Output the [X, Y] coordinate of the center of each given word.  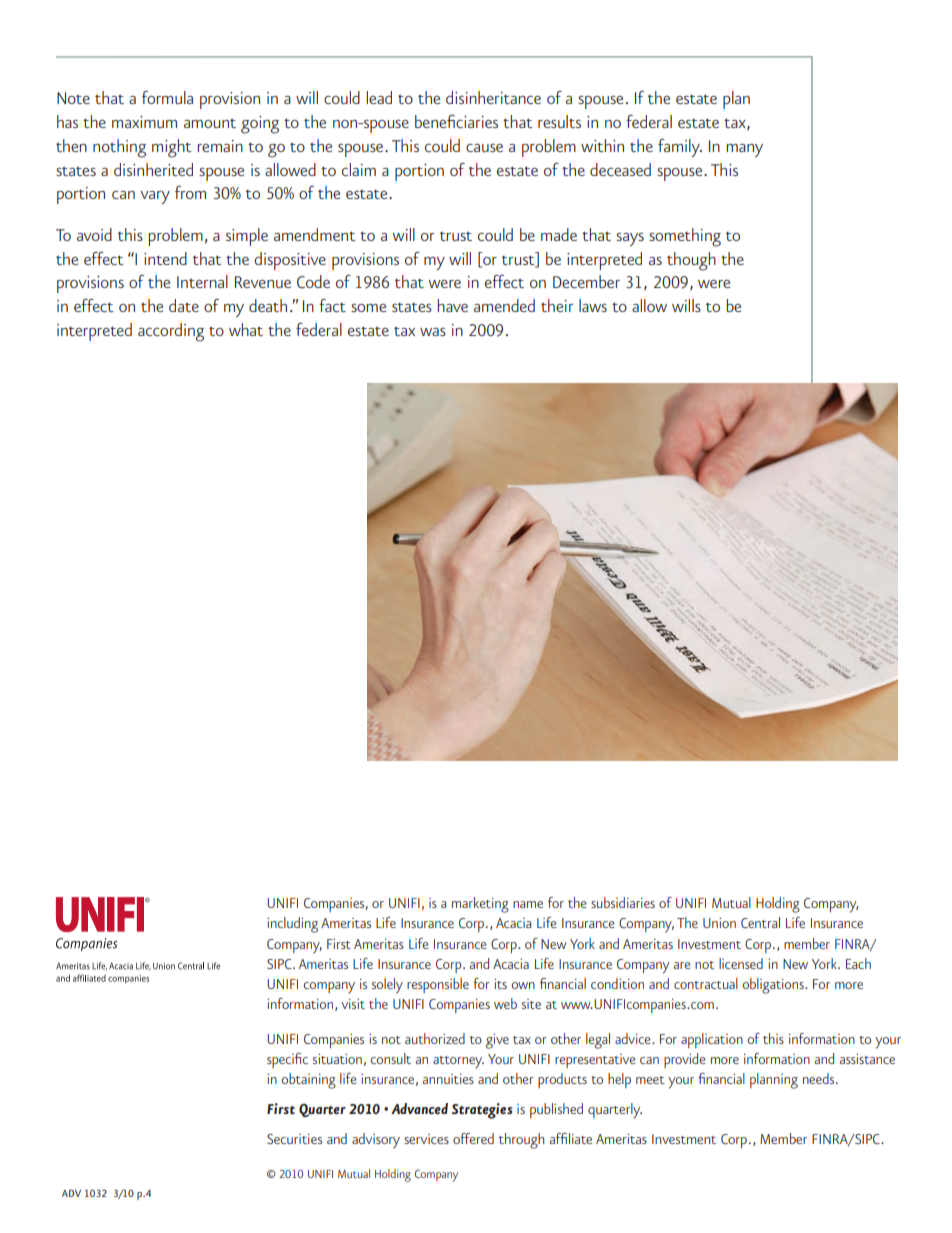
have [452, 305]
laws [593, 305]
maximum [144, 122]
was [433, 332]
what [246, 329]
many [744, 150]
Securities [294, 1139]
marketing [480, 905]
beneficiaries [456, 121]
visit [353, 1004]
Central [760, 922]
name [528, 904]
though [691, 261]
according [171, 332]
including [292, 925]
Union [719, 923]
